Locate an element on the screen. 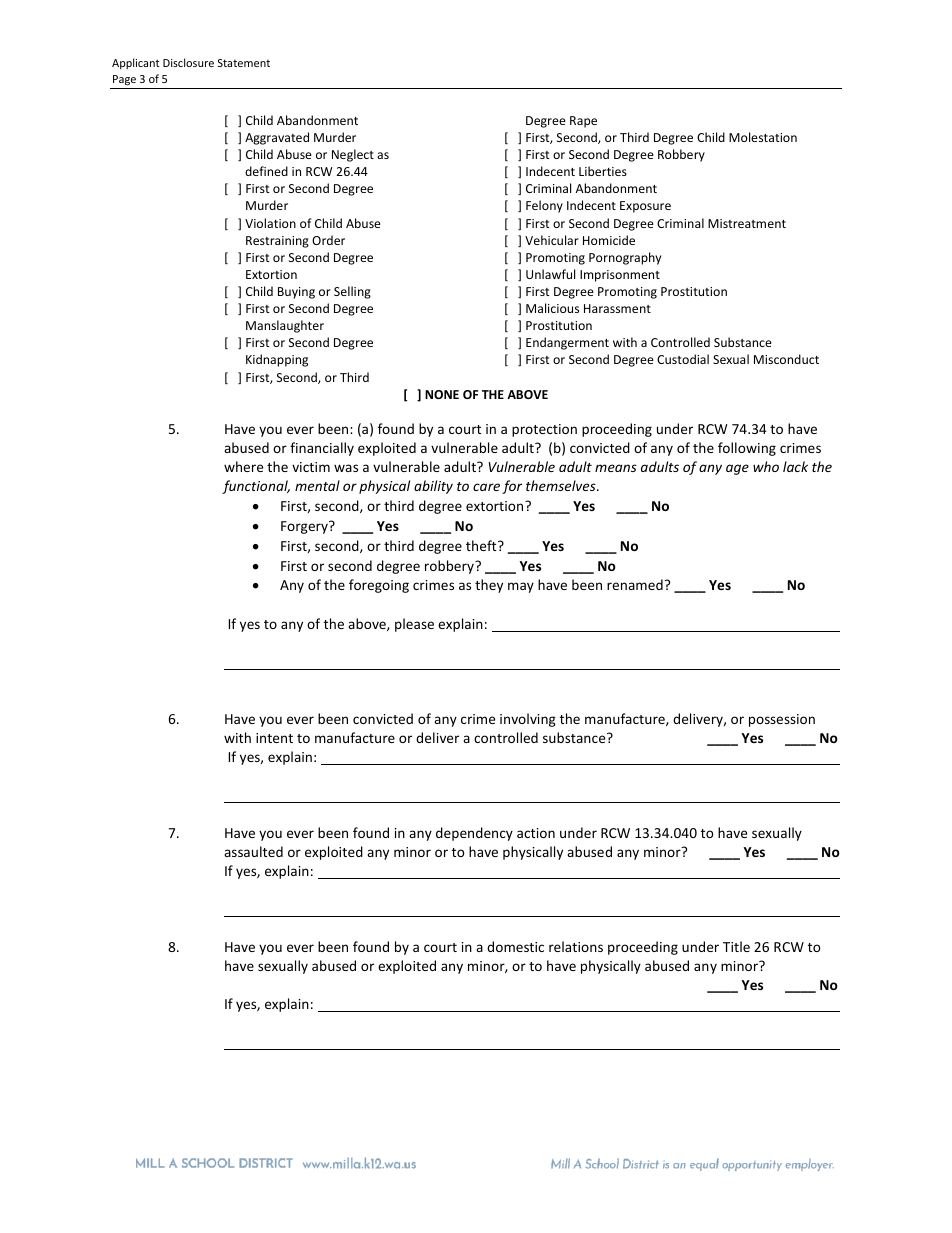  Malicious is located at coordinates (552, 308).
